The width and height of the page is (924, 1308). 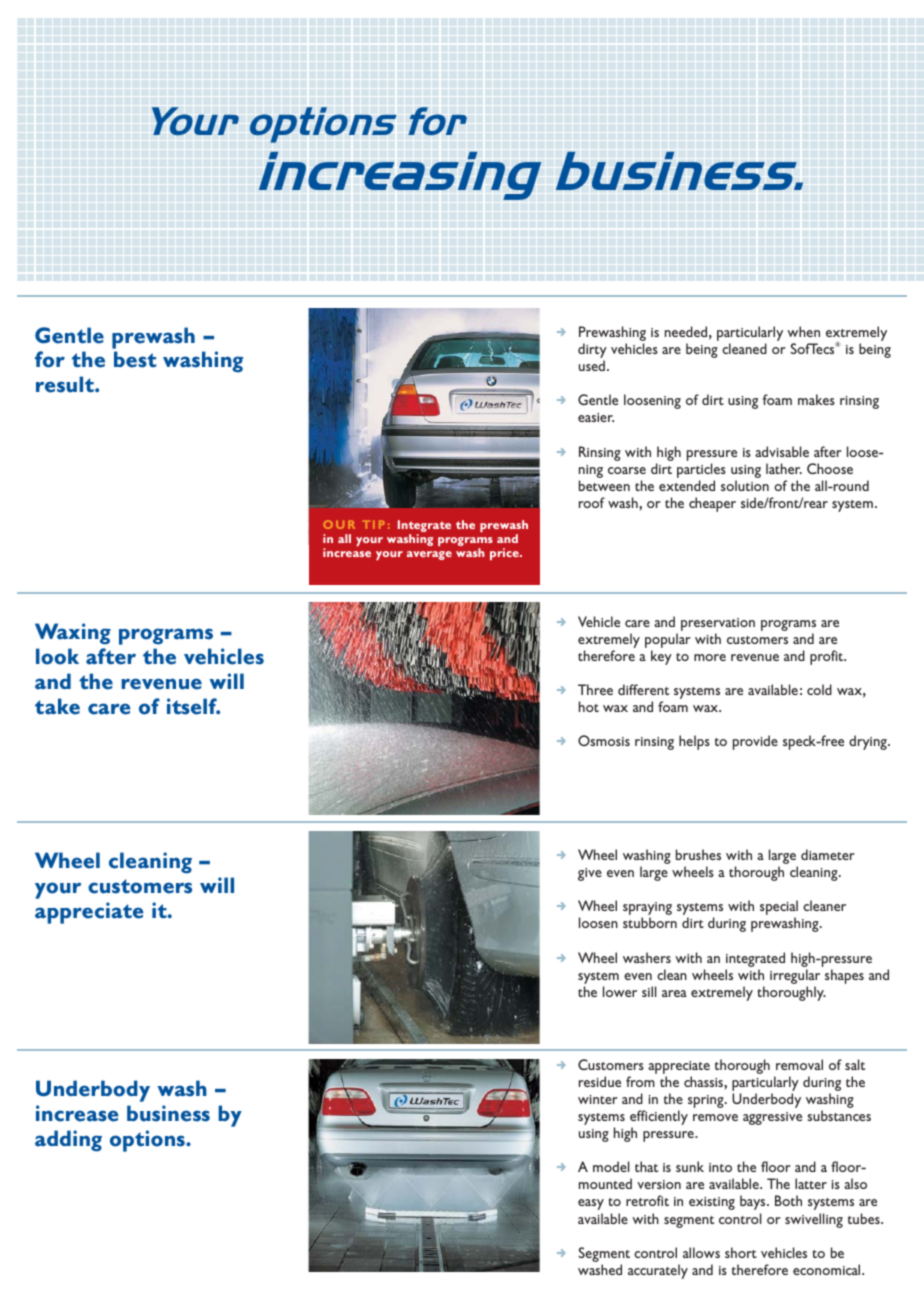 What do you see at coordinates (827, 854) in the page?
I see `diameter` at bounding box center [827, 854].
